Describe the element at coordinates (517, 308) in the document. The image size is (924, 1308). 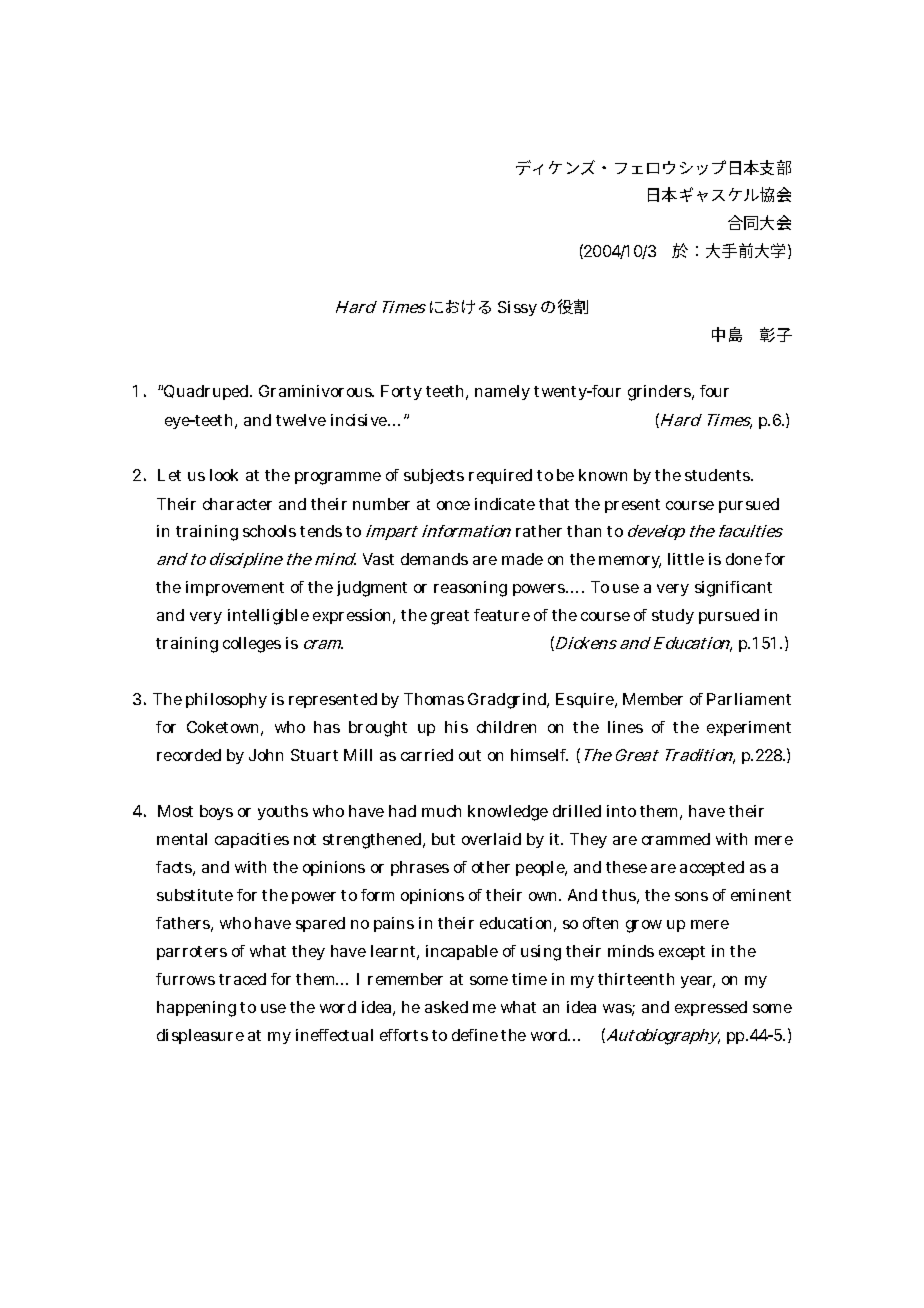
I see `Sissy` at that location.
